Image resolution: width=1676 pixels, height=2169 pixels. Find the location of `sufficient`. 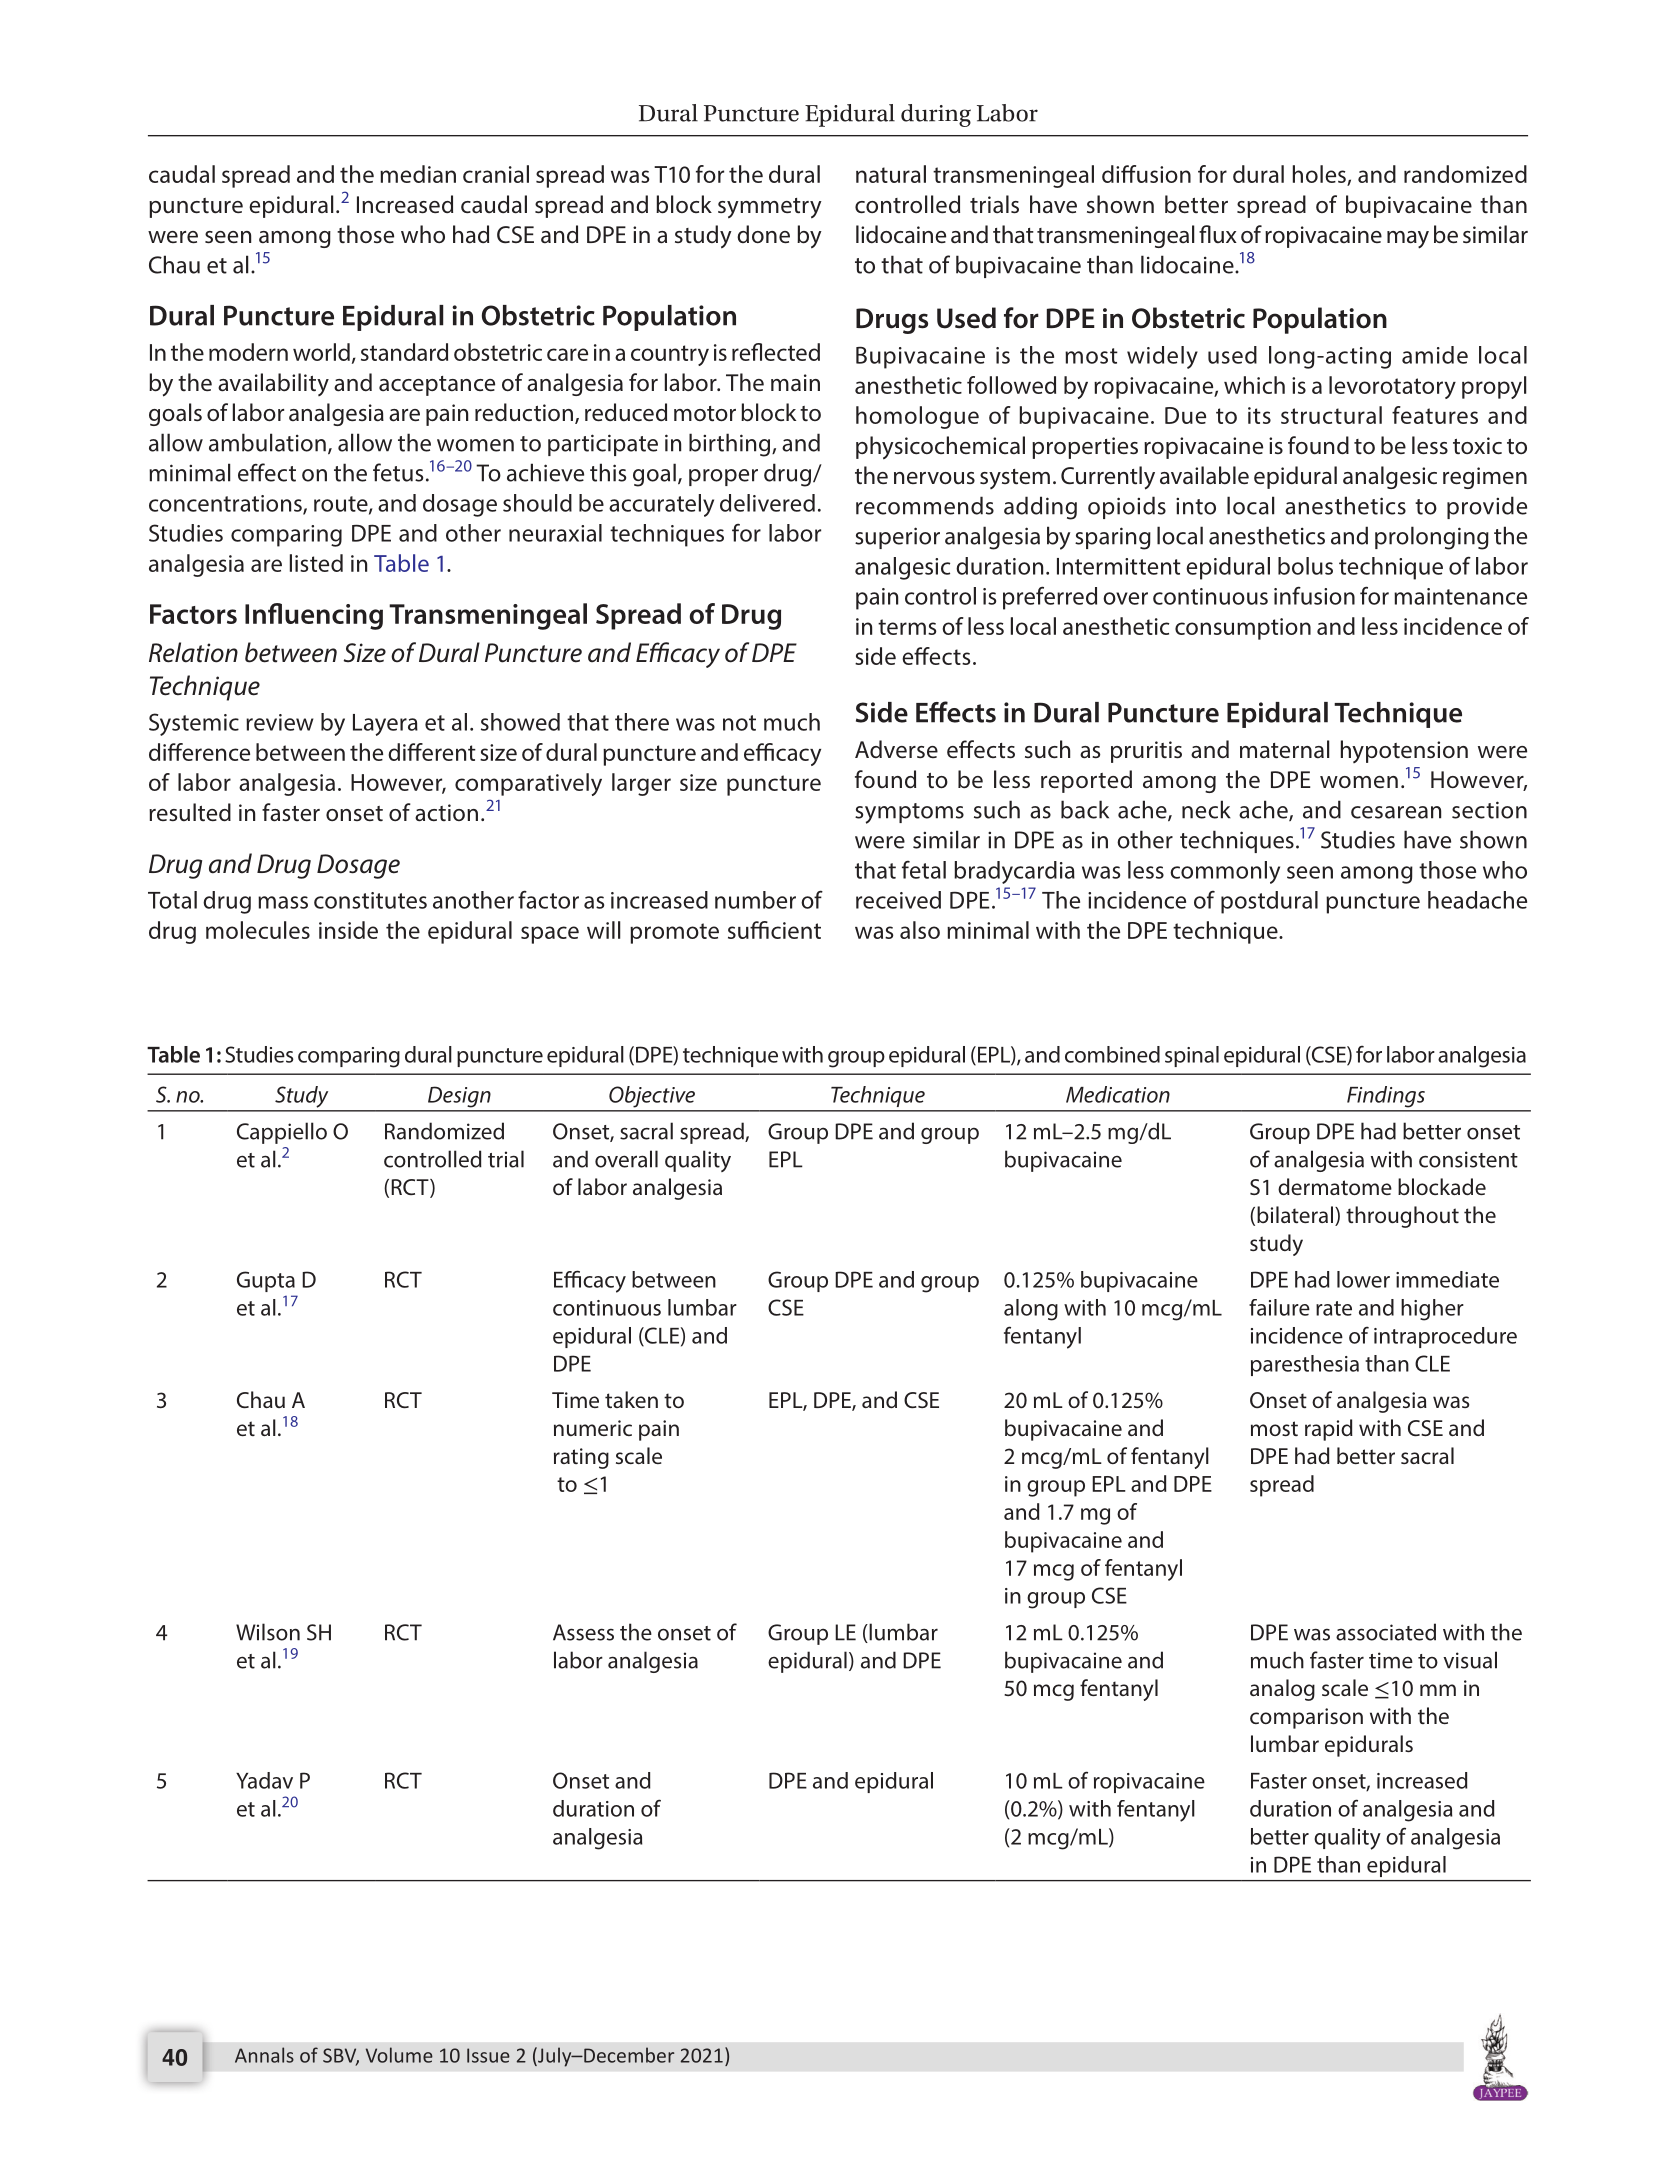

sufficient is located at coordinates (774, 930).
